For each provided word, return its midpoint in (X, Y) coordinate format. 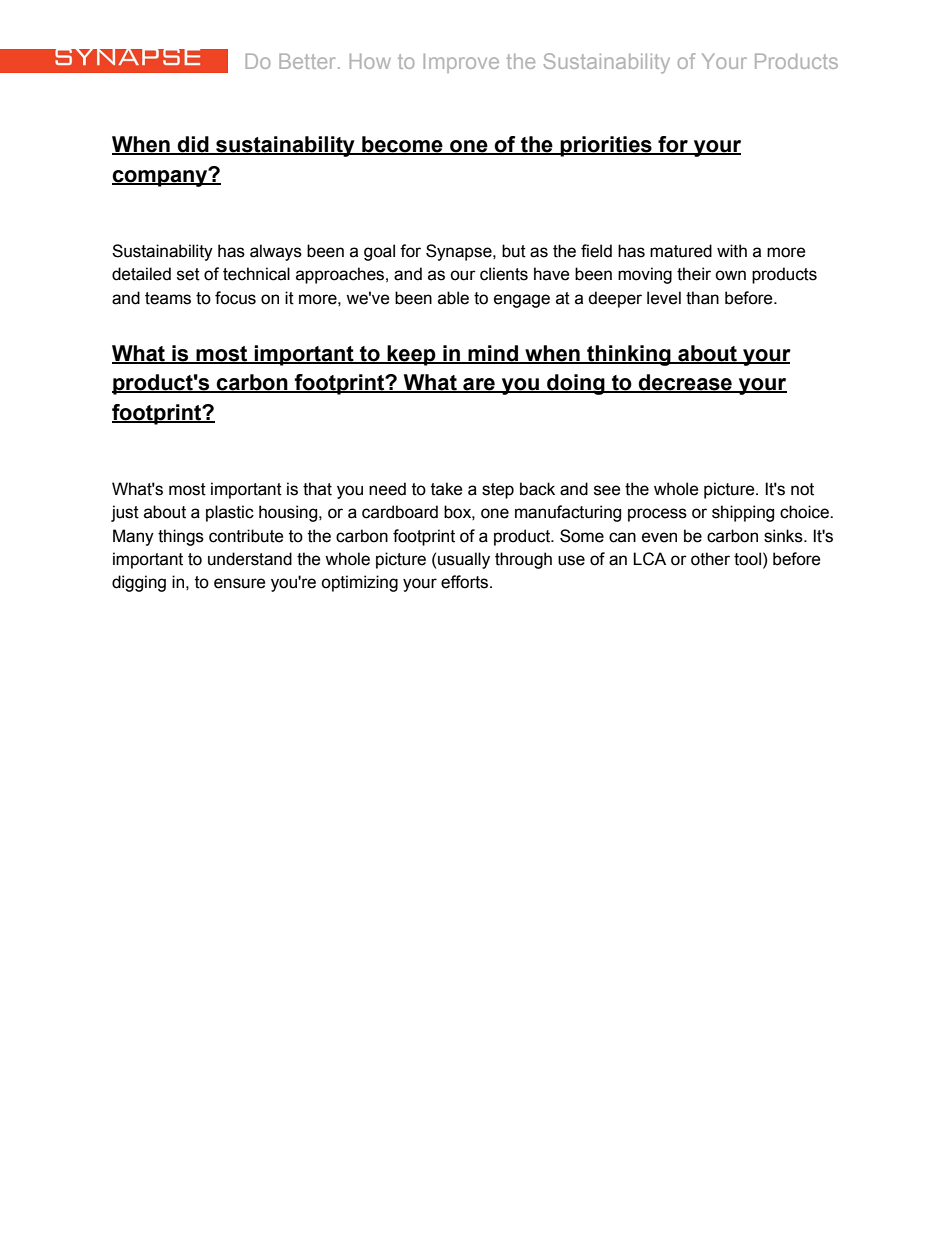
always (276, 252)
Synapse (460, 252)
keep (411, 355)
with (732, 251)
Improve (461, 63)
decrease (685, 383)
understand (250, 559)
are (479, 385)
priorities (606, 146)
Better (309, 61)
